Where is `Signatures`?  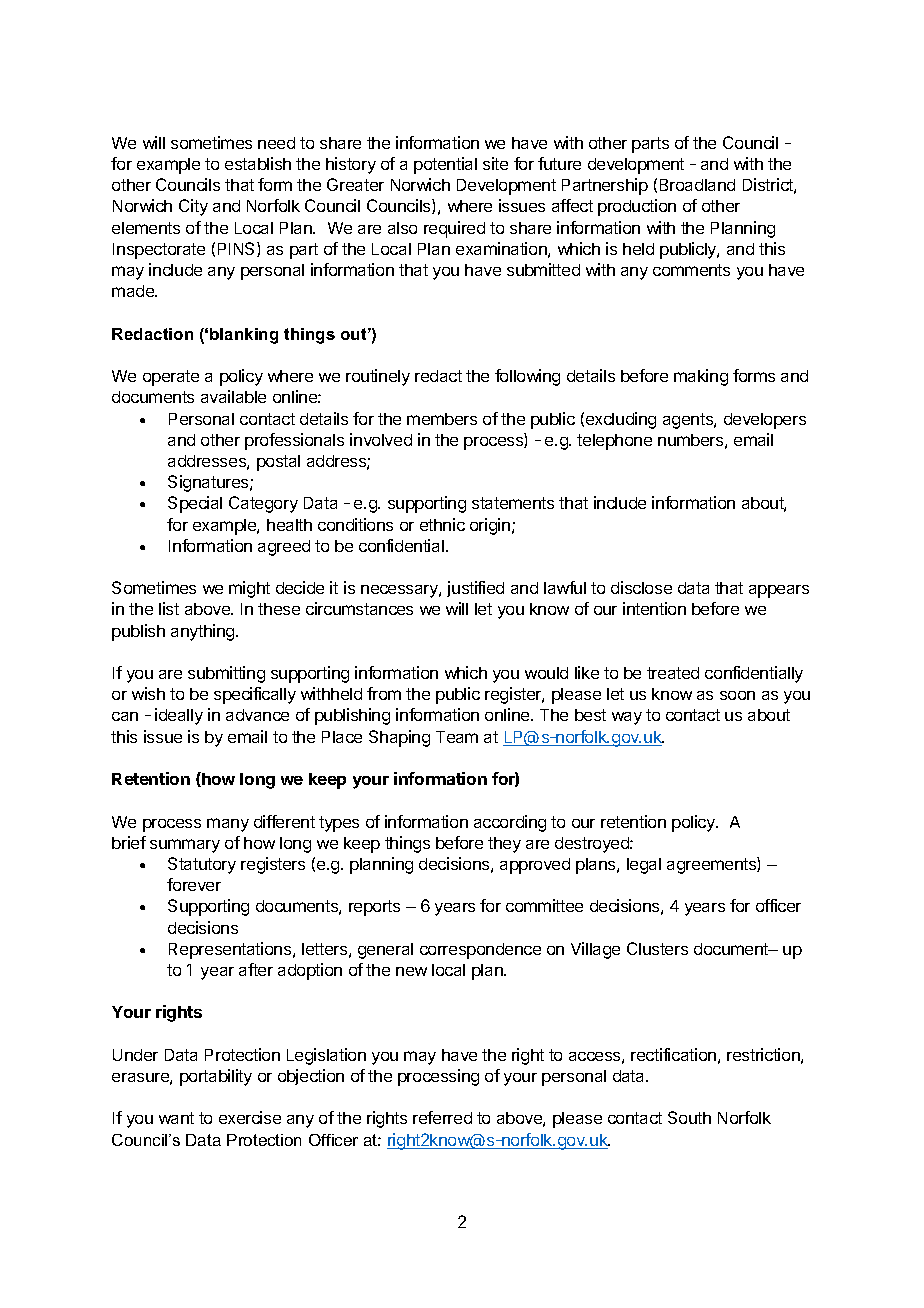 Signatures is located at coordinates (209, 483).
